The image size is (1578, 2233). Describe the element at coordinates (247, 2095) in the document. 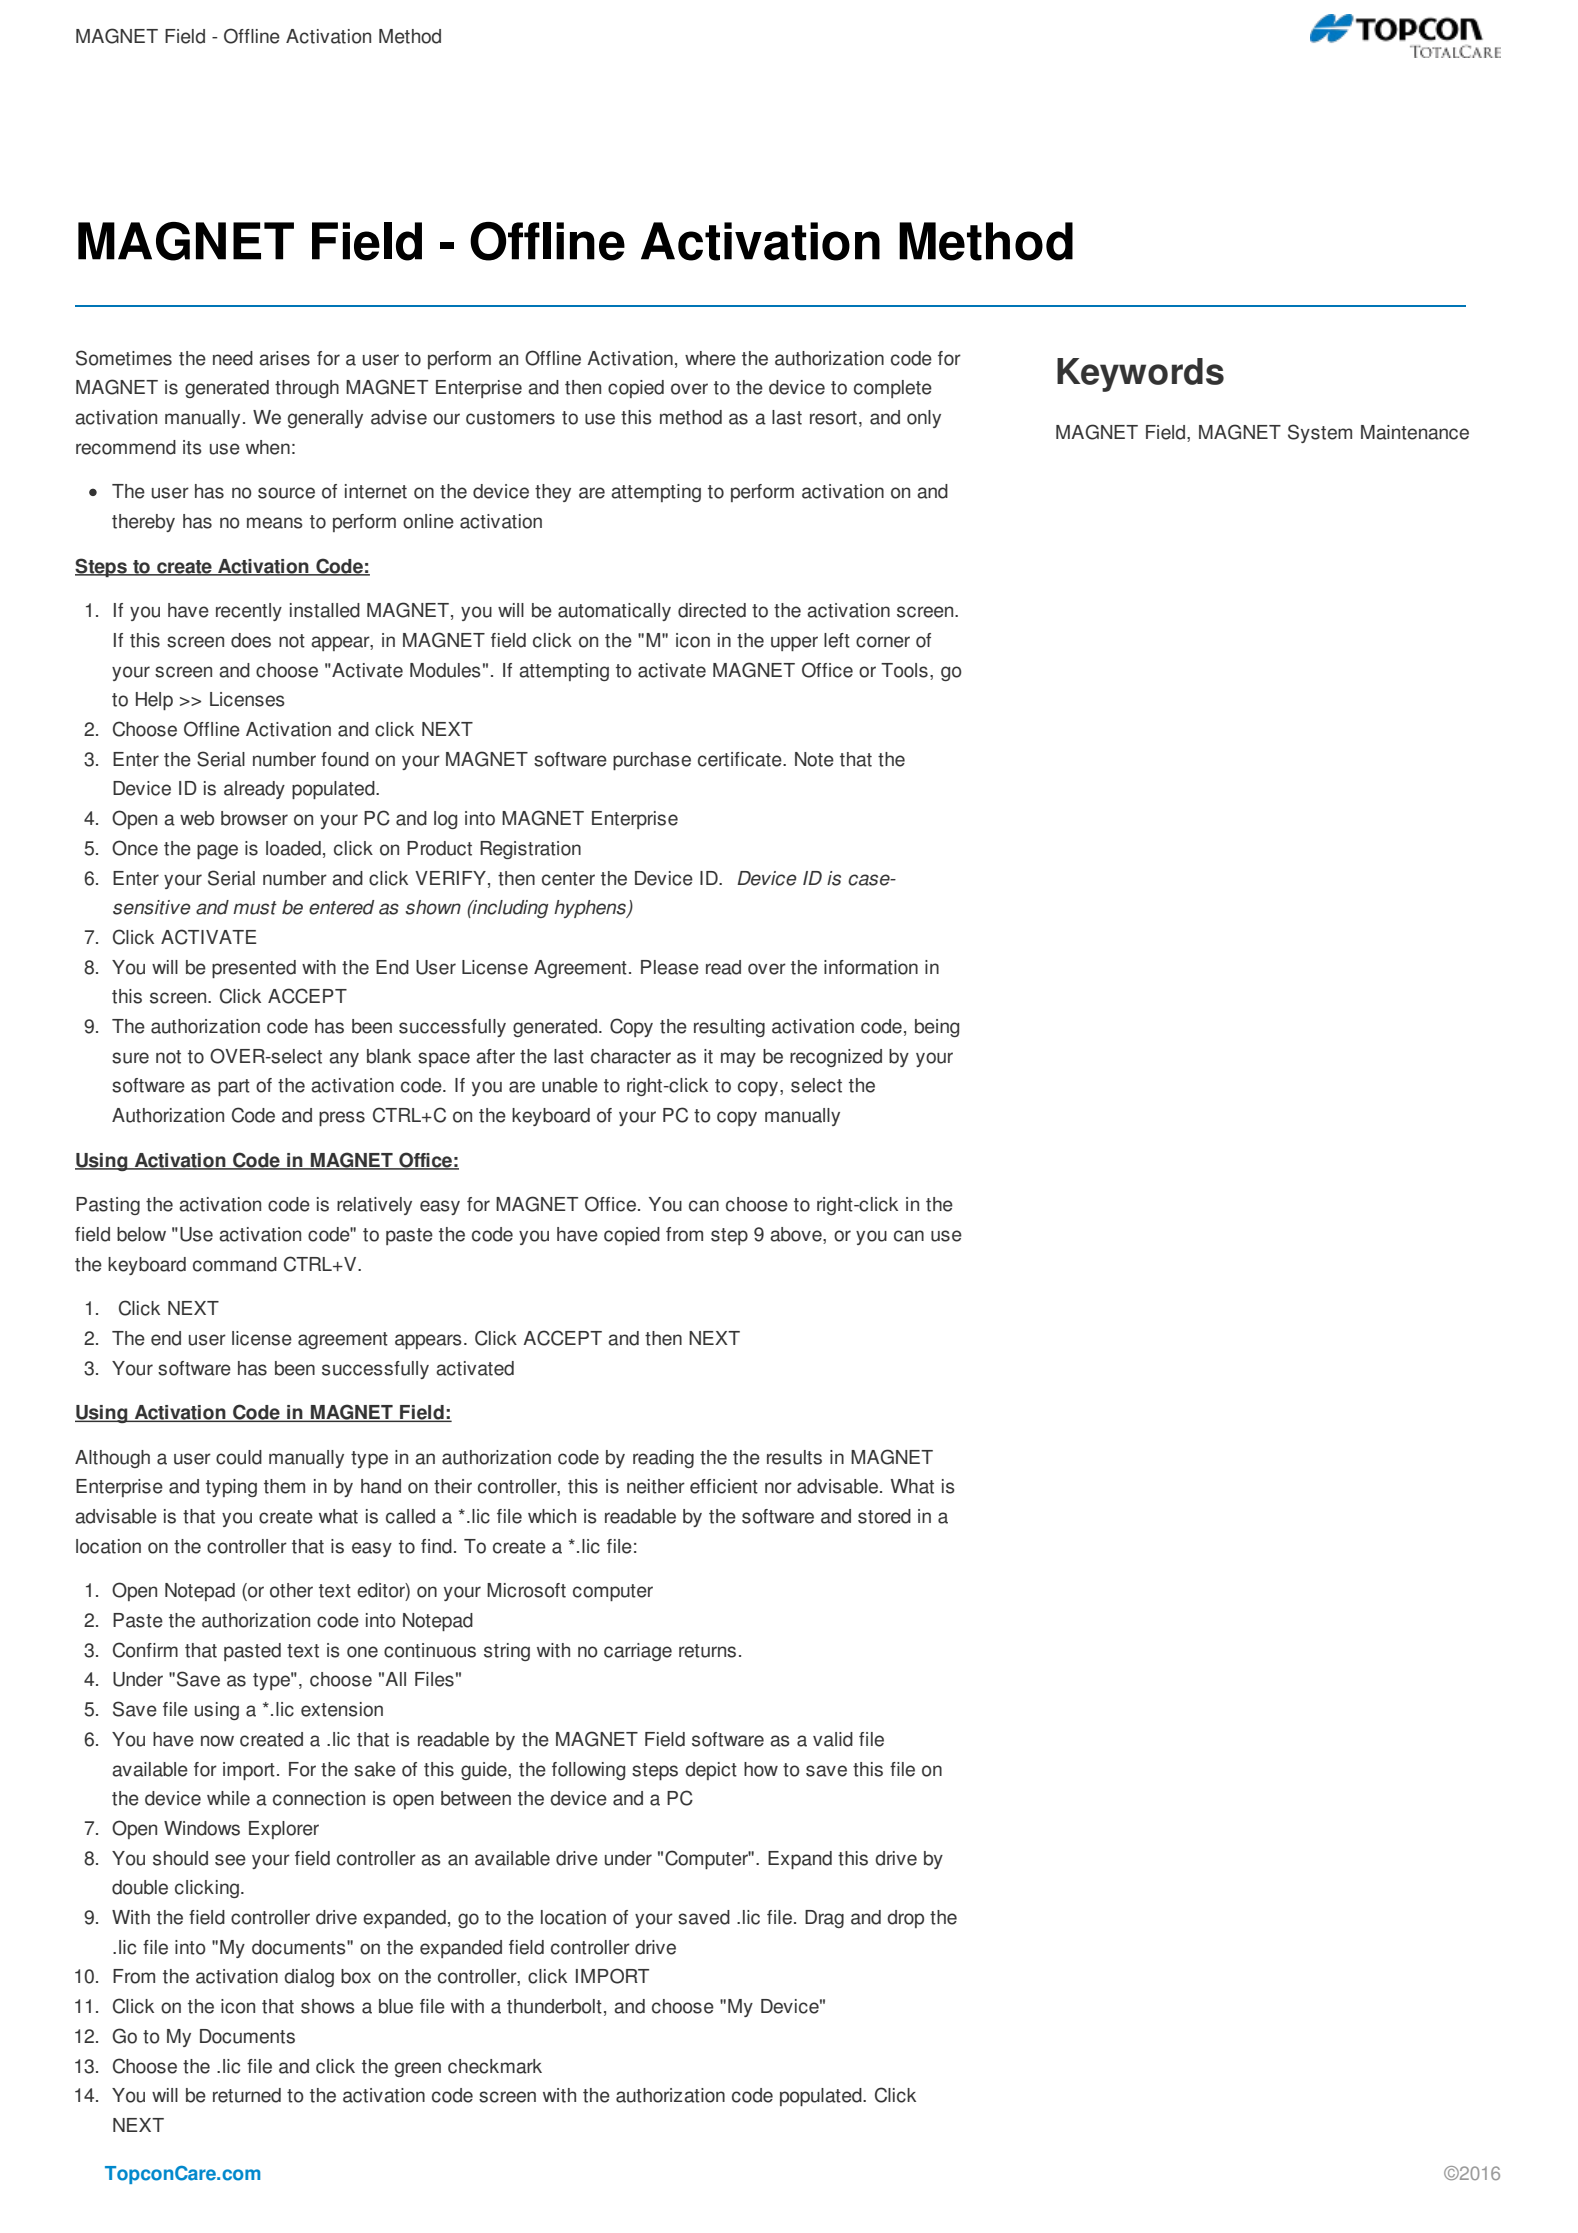

I see `returned` at that location.
